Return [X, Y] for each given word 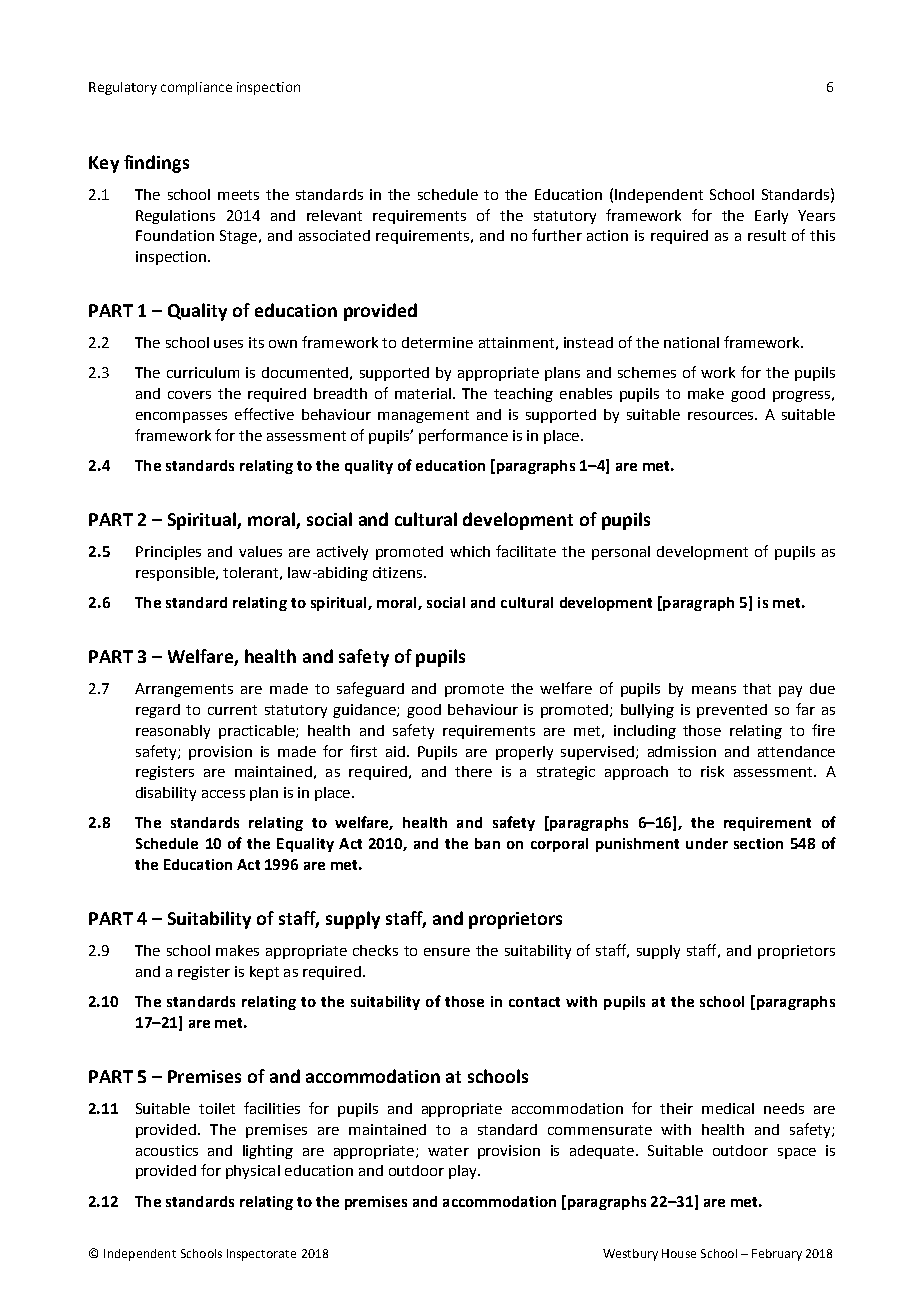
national [691, 342]
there [473, 771]
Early [771, 217]
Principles [168, 553]
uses [228, 344]
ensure [447, 952]
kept [264, 973]
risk [712, 771]
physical [253, 1172]
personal [621, 553]
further [557, 235]
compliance [196, 88]
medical [728, 1108]
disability [166, 794]
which [470, 551]
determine [437, 342]
